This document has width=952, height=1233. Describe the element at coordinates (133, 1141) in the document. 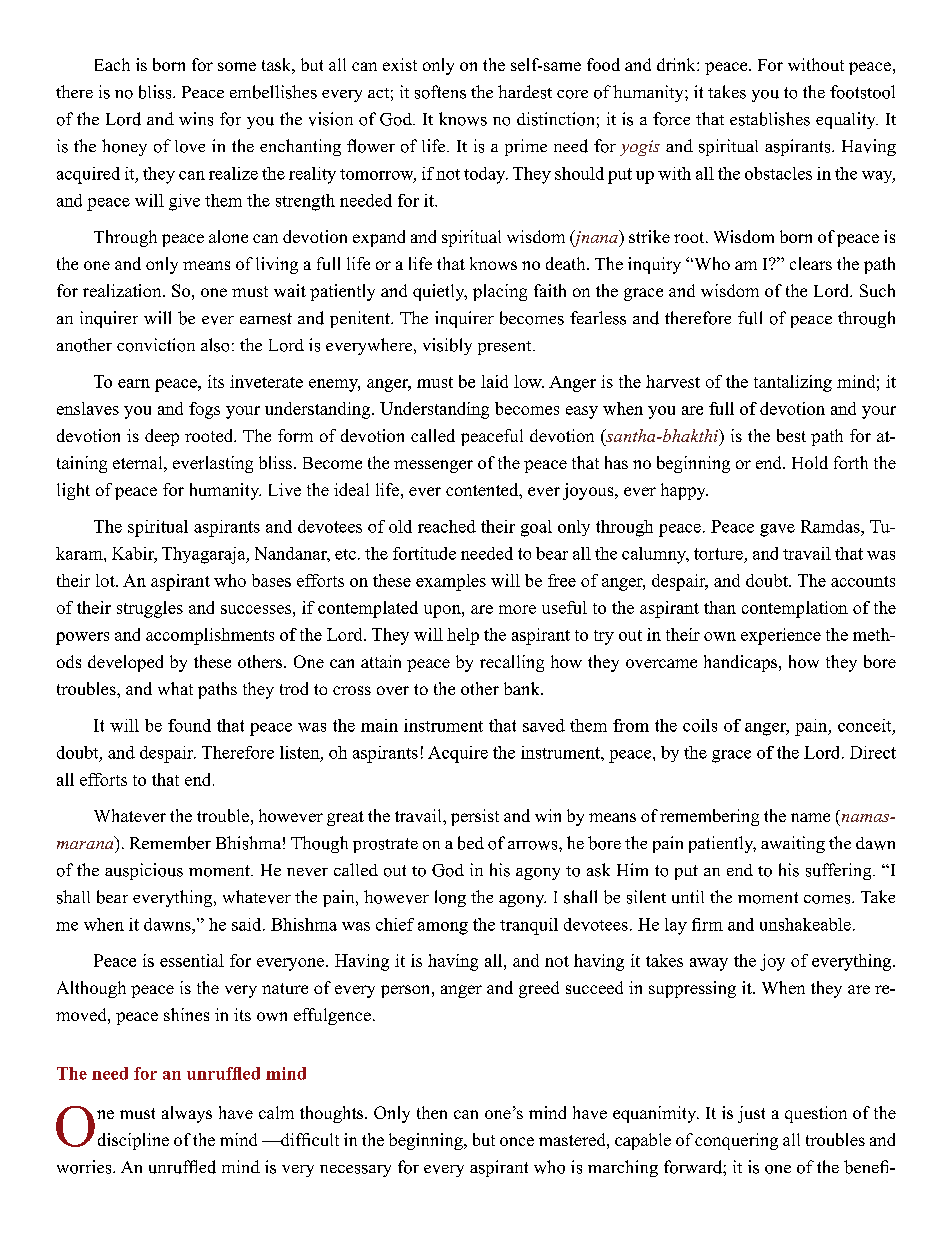

I see `discipline` at that location.
